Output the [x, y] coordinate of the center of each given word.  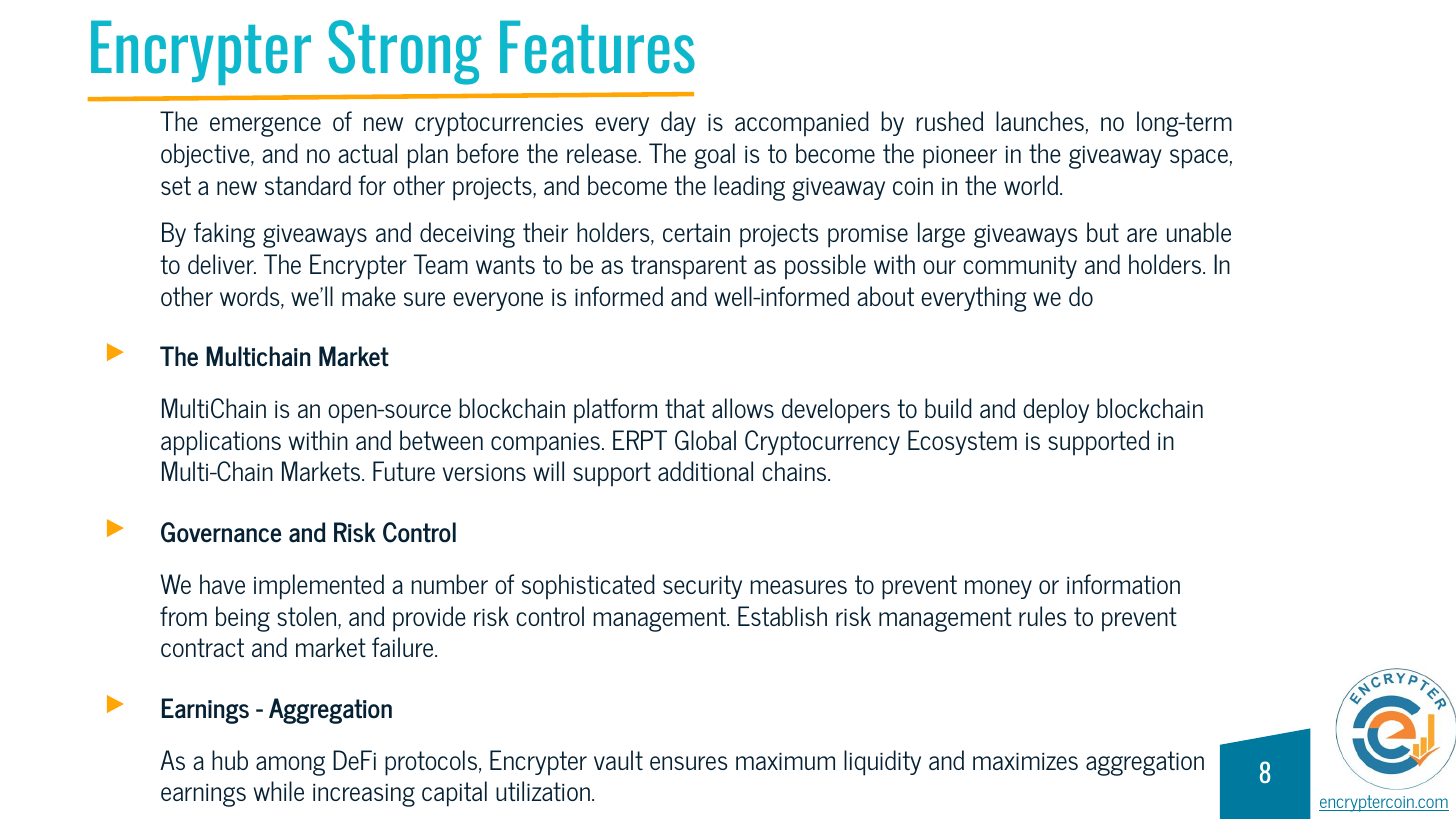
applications [221, 443]
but [1103, 232]
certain [696, 232]
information [1123, 584]
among [290, 766]
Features [597, 47]
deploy [1056, 411]
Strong [405, 52]
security [702, 587]
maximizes [1025, 761]
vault [618, 760]
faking [224, 235]
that [685, 408]
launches [1040, 121]
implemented [319, 587]
